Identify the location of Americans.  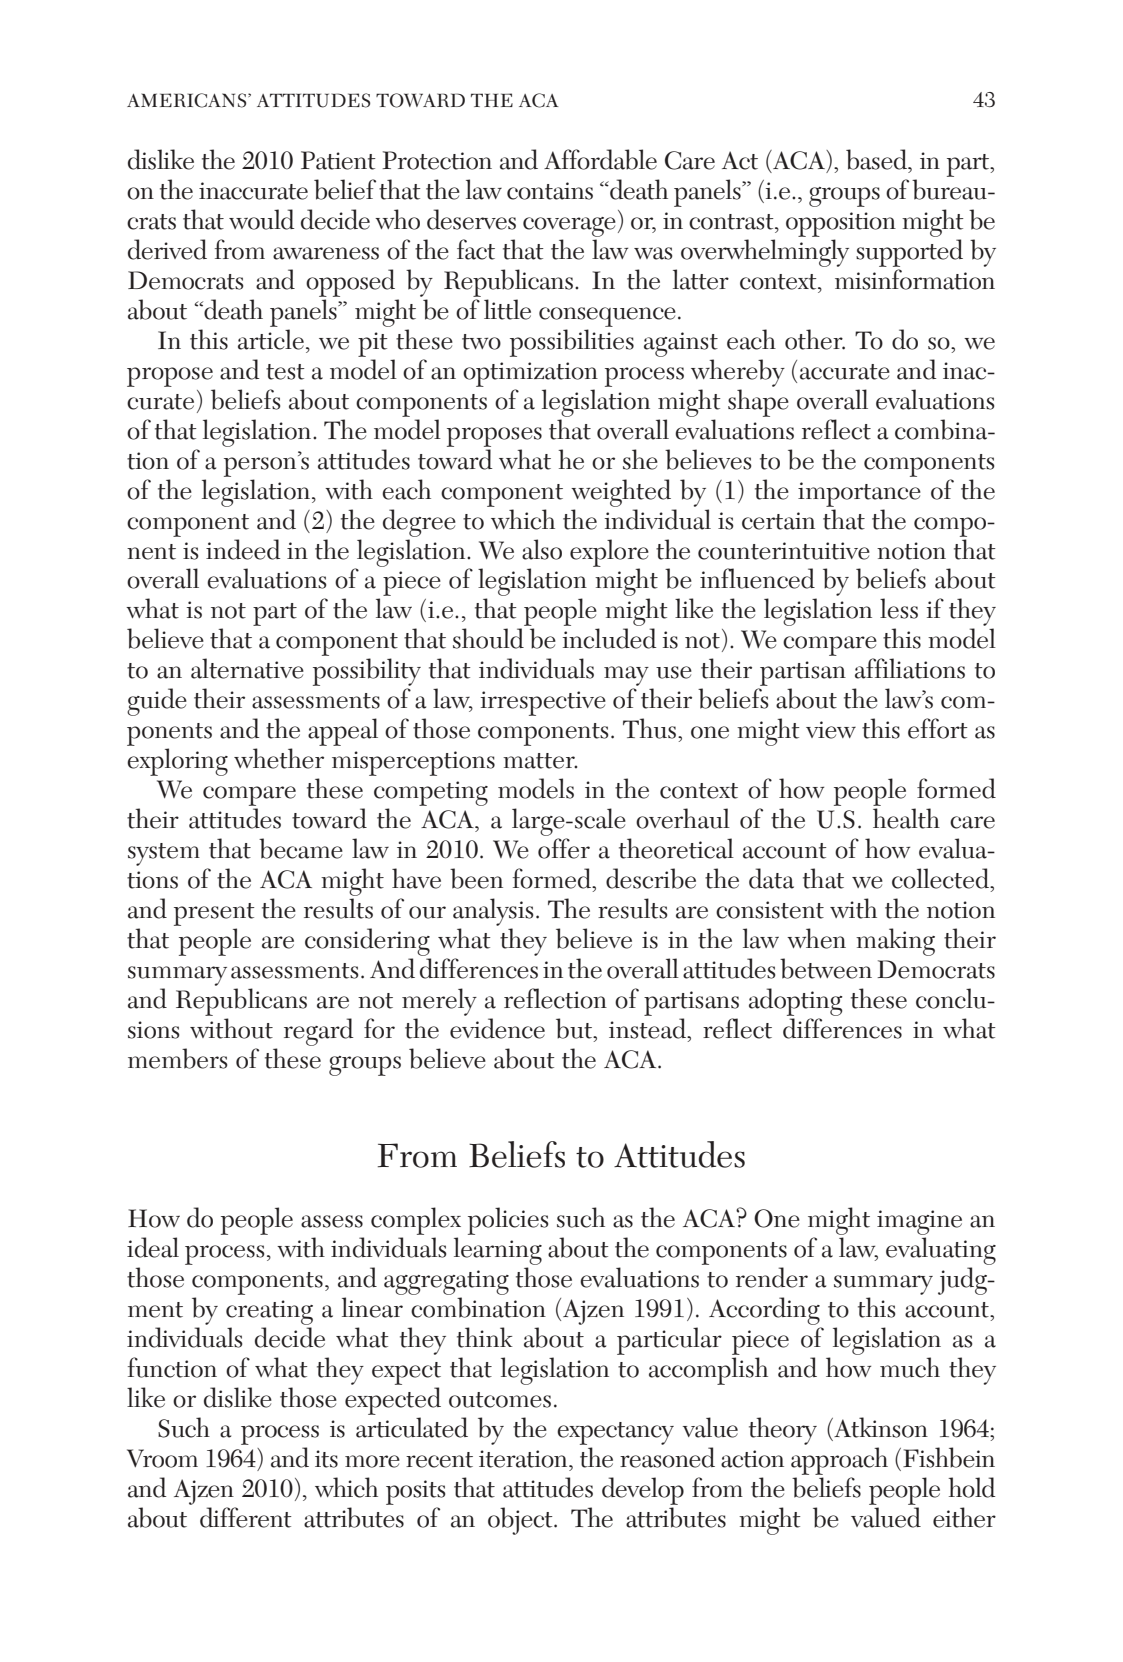
(188, 100).
